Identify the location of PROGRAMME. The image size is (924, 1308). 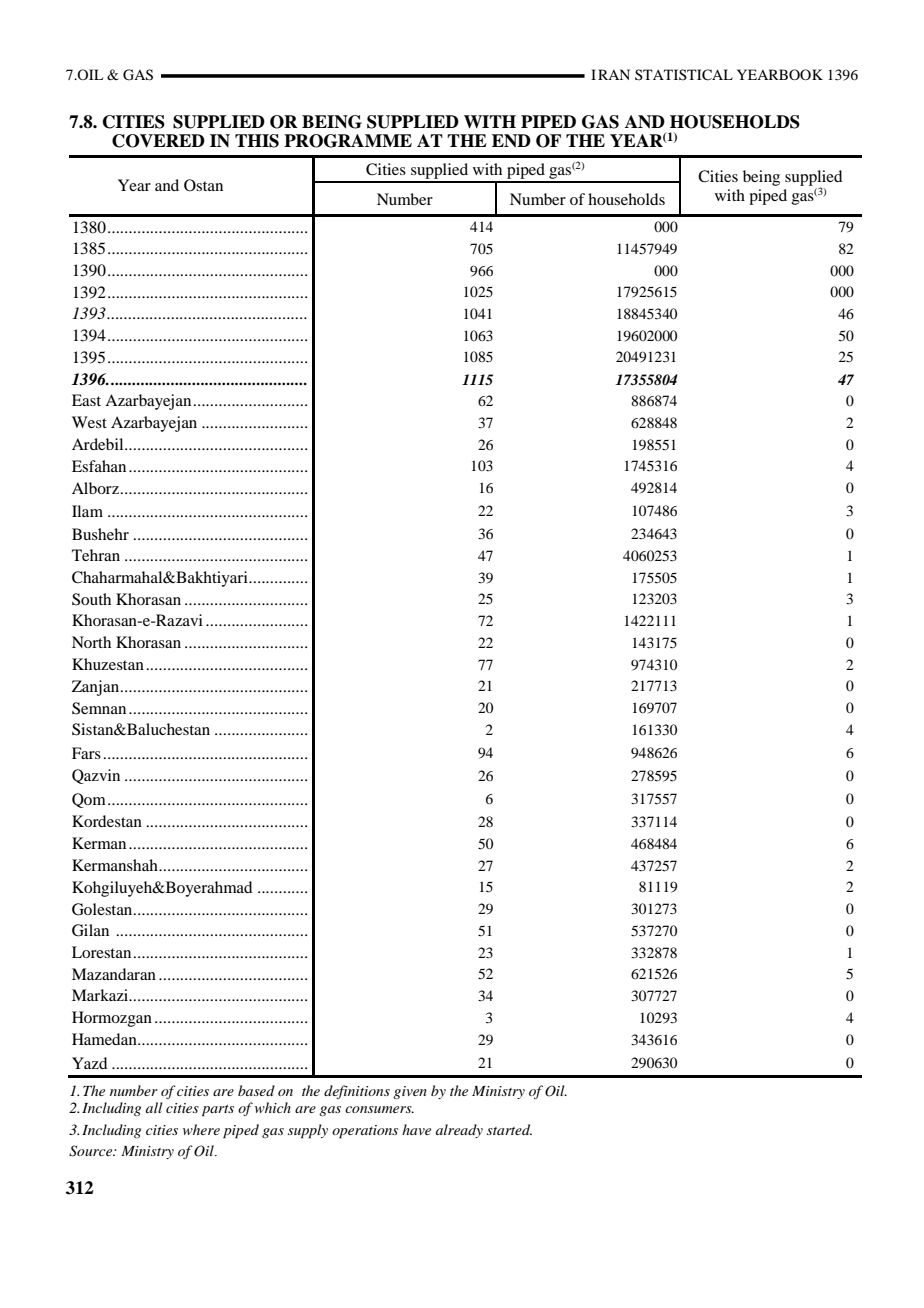
(348, 141).
